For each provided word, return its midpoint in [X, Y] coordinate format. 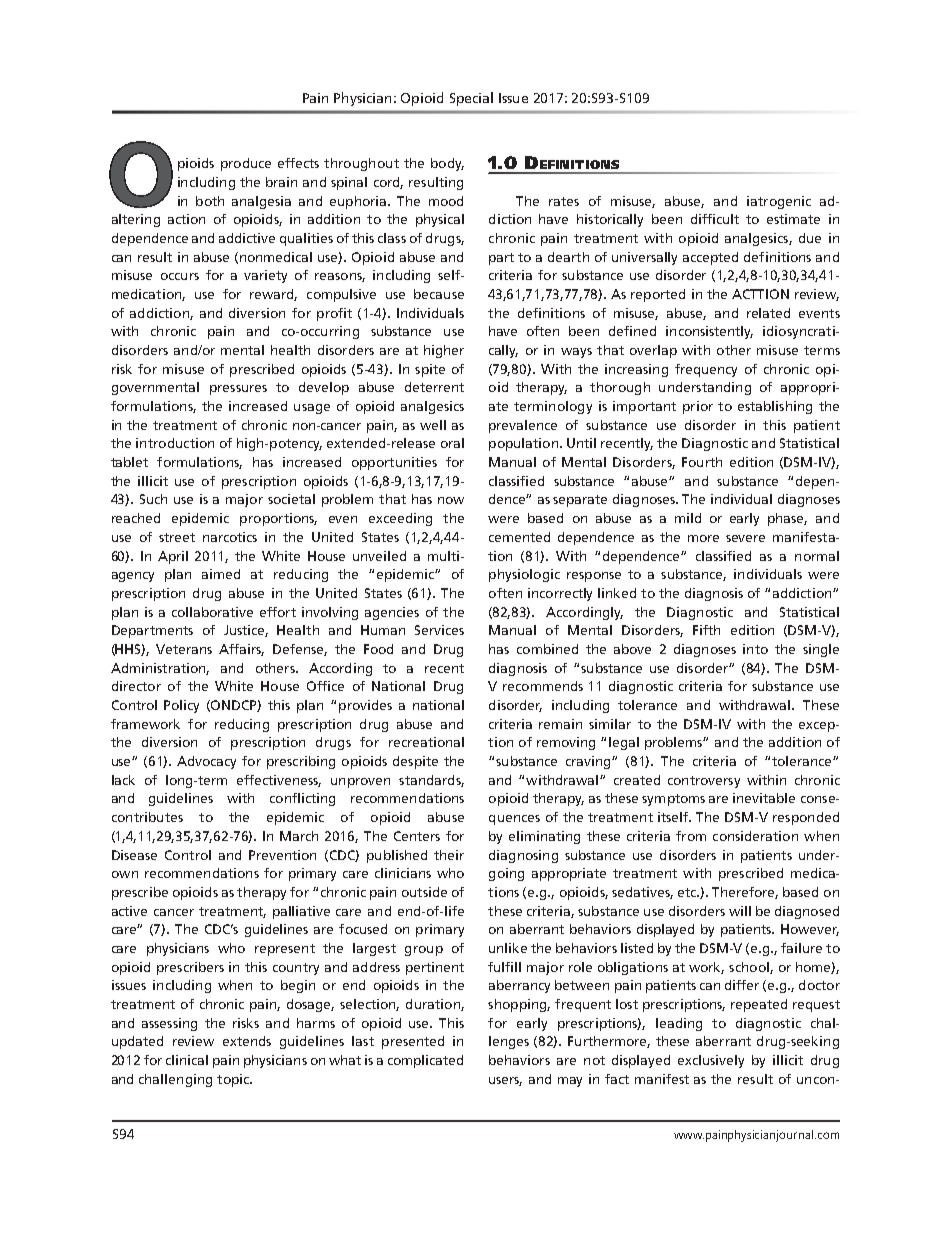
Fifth [706, 630]
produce [246, 164]
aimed [221, 574]
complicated [425, 1061]
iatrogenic [779, 202]
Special [471, 99]
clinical [187, 1060]
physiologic [524, 575]
